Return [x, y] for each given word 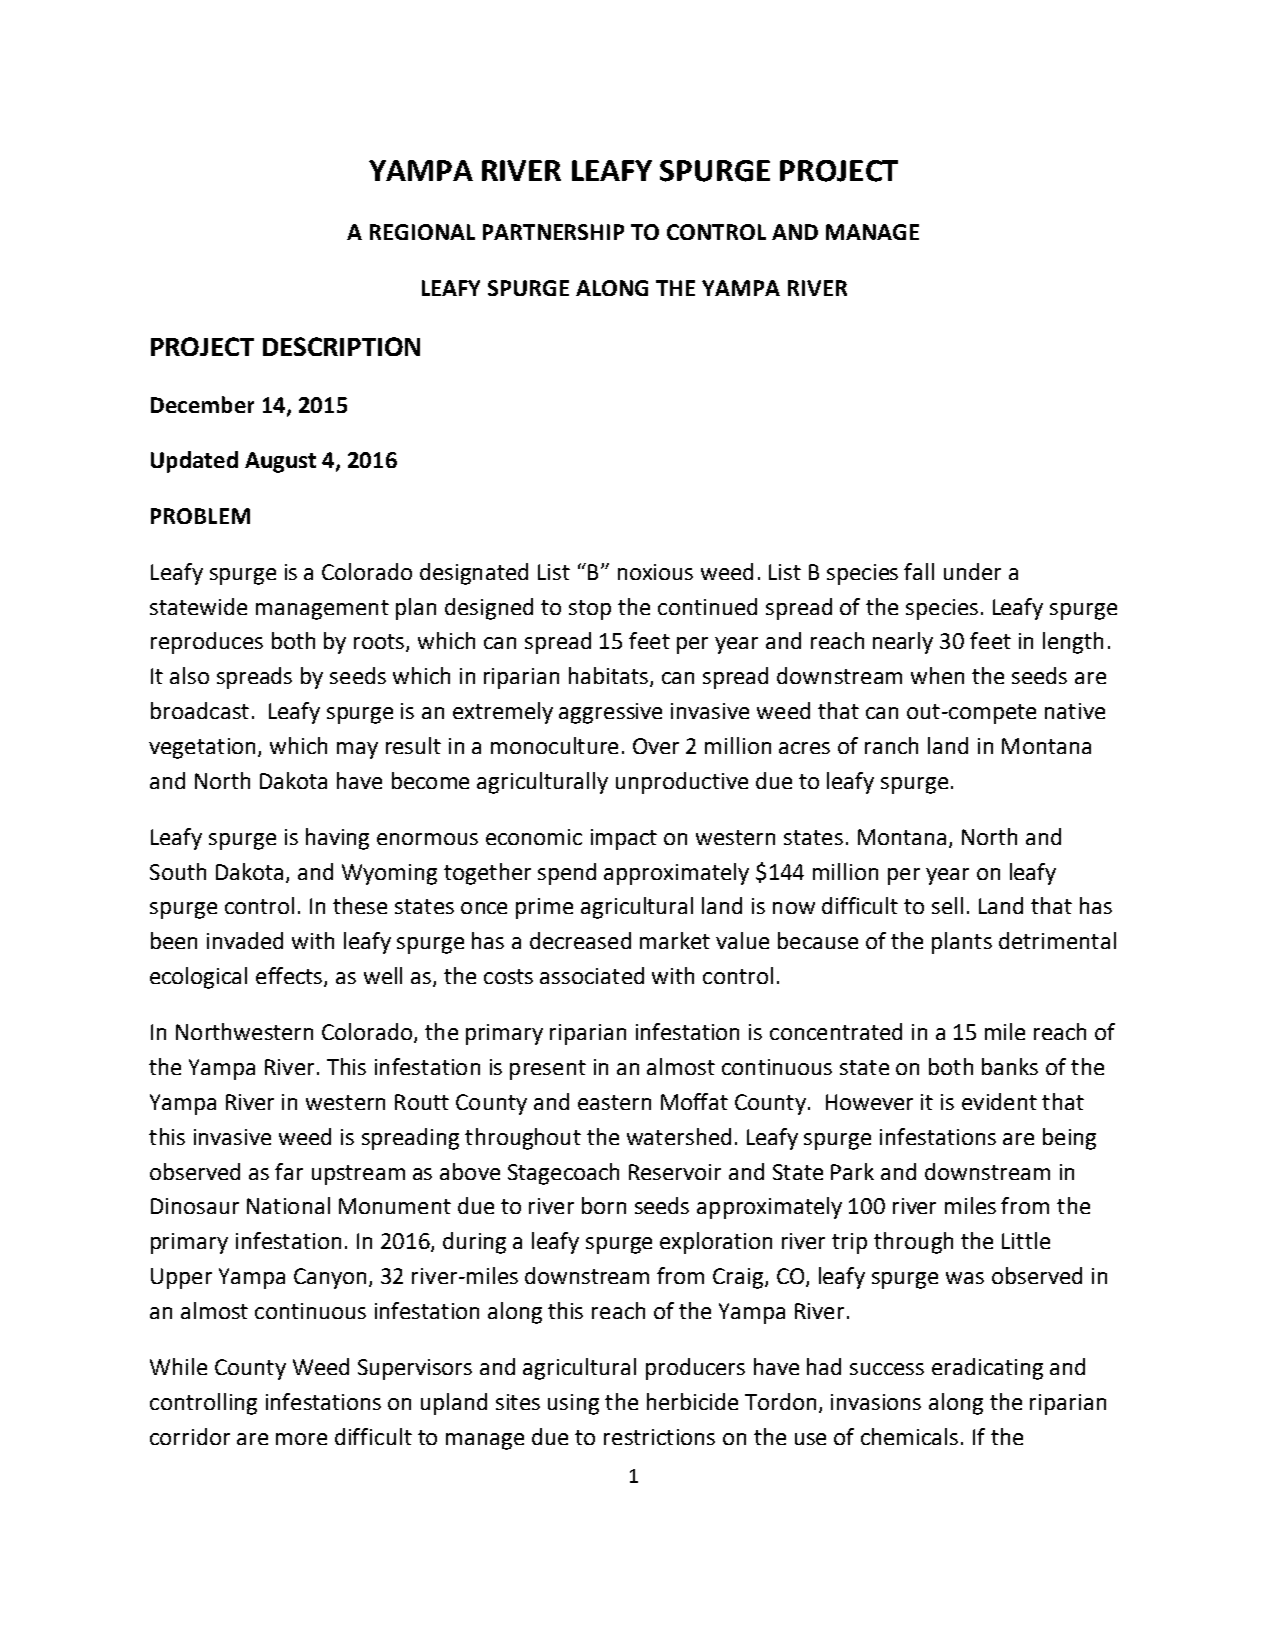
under [972, 571]
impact [624, 839]
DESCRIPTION [341, 346]
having [337, 839]
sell [947, 905]
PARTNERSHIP [553, 232]
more [301, 1439]
